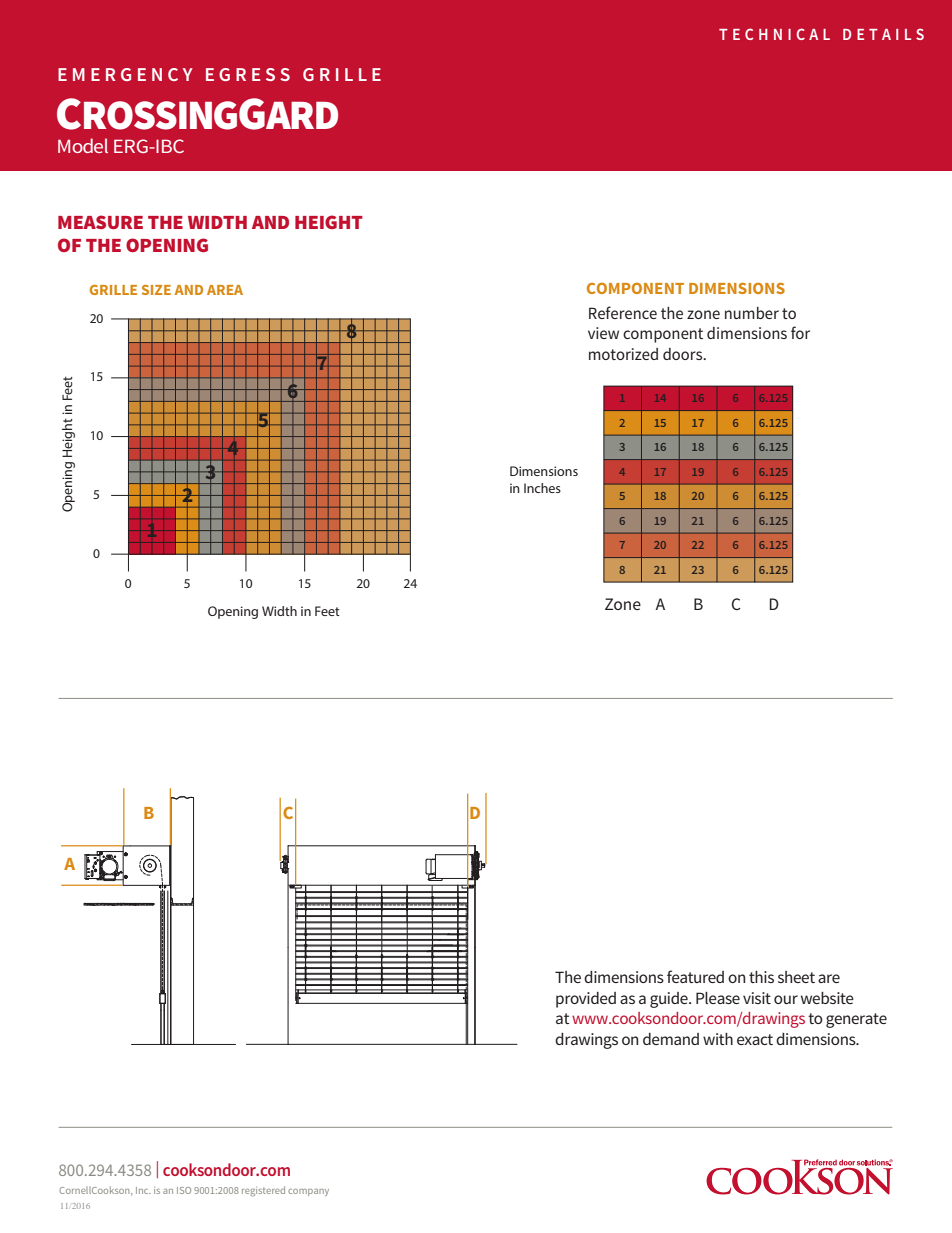 The width and height of the screenshot is (952, 1233). What do you see at coordinates (184, 1190) in the screenshot?
I see `ISO` at bounding box center [184, 1190].
